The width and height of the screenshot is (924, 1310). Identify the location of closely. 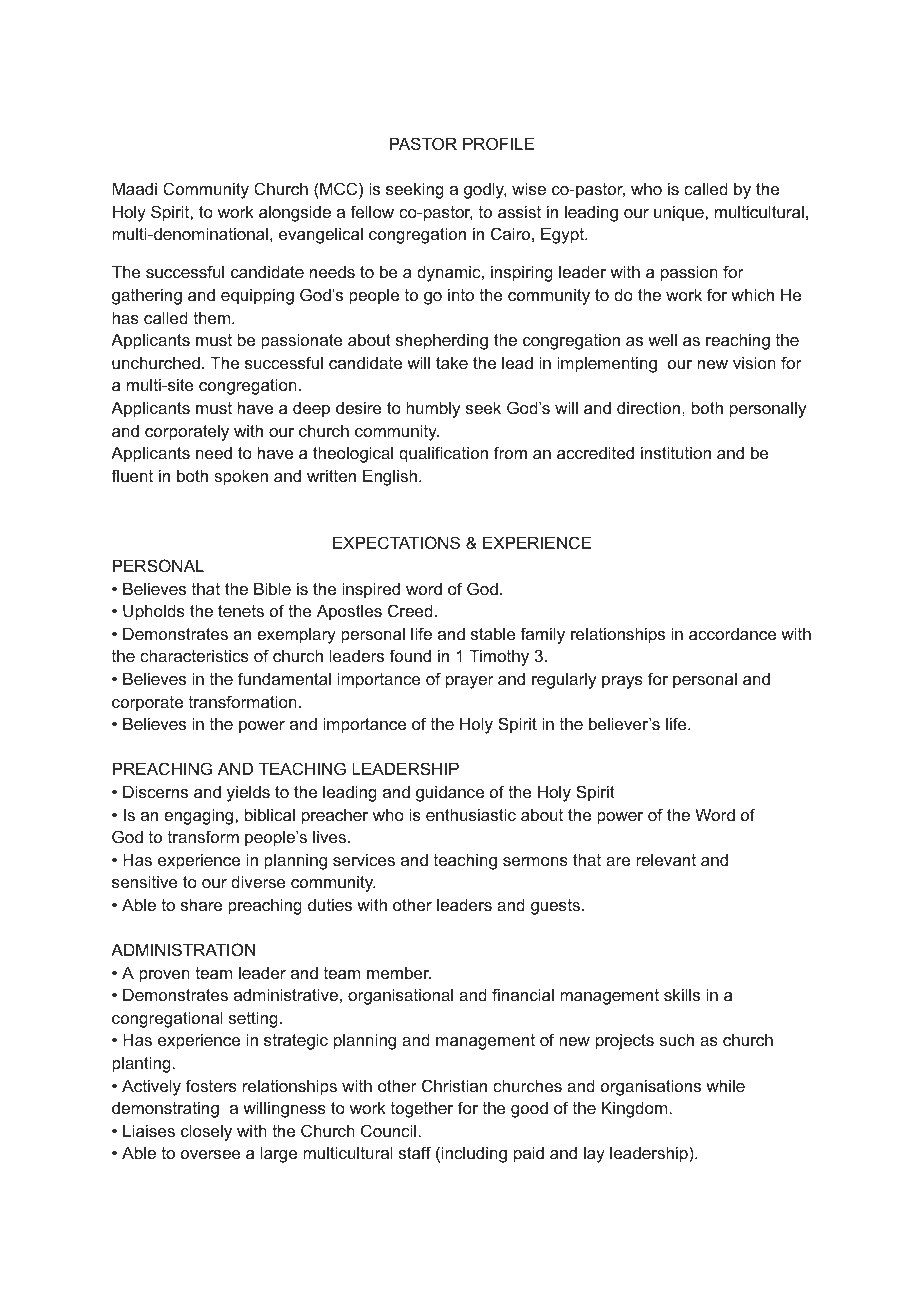
(206, 1132).
